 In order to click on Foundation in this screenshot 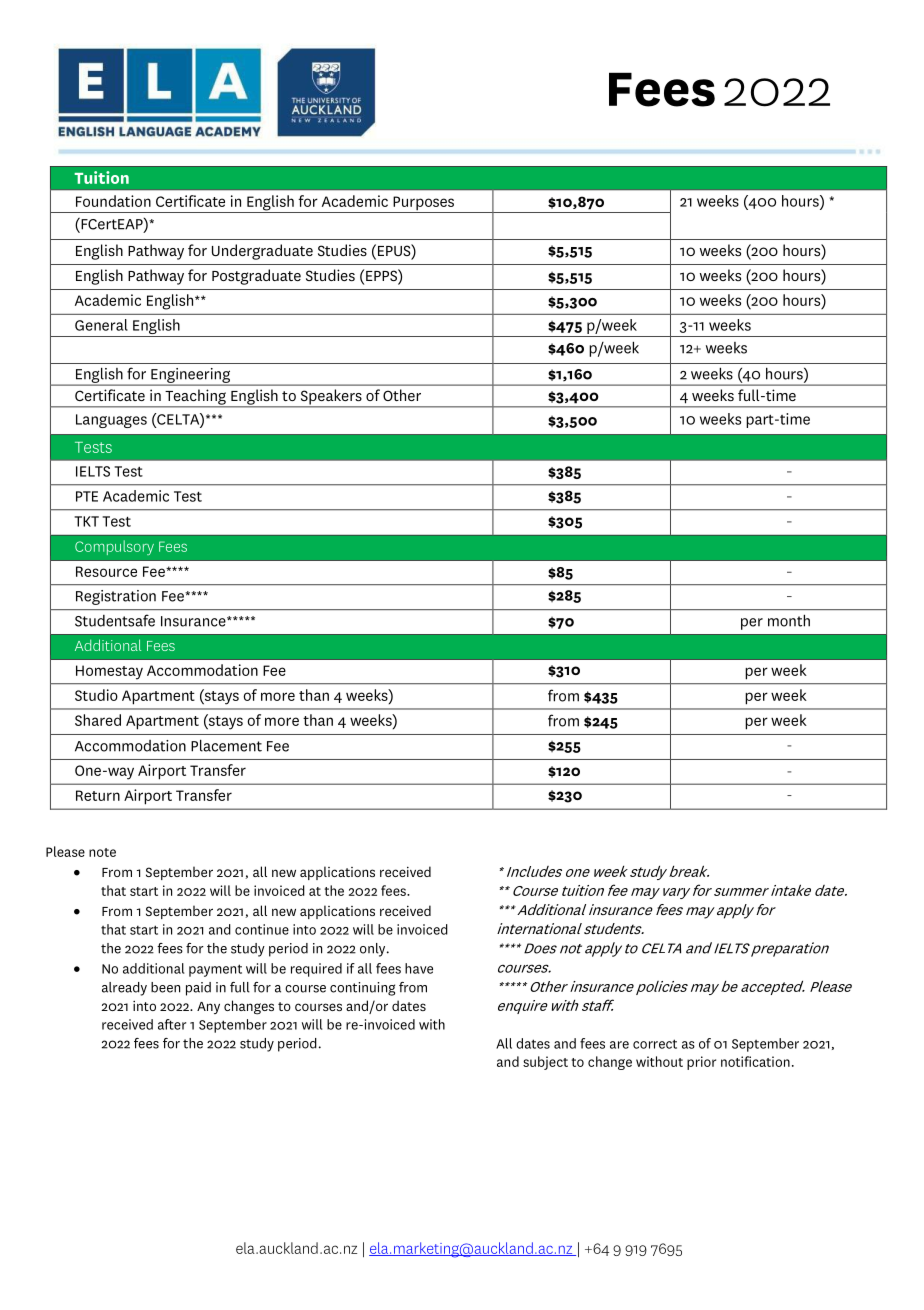, I will do `click(113, 201)`.
